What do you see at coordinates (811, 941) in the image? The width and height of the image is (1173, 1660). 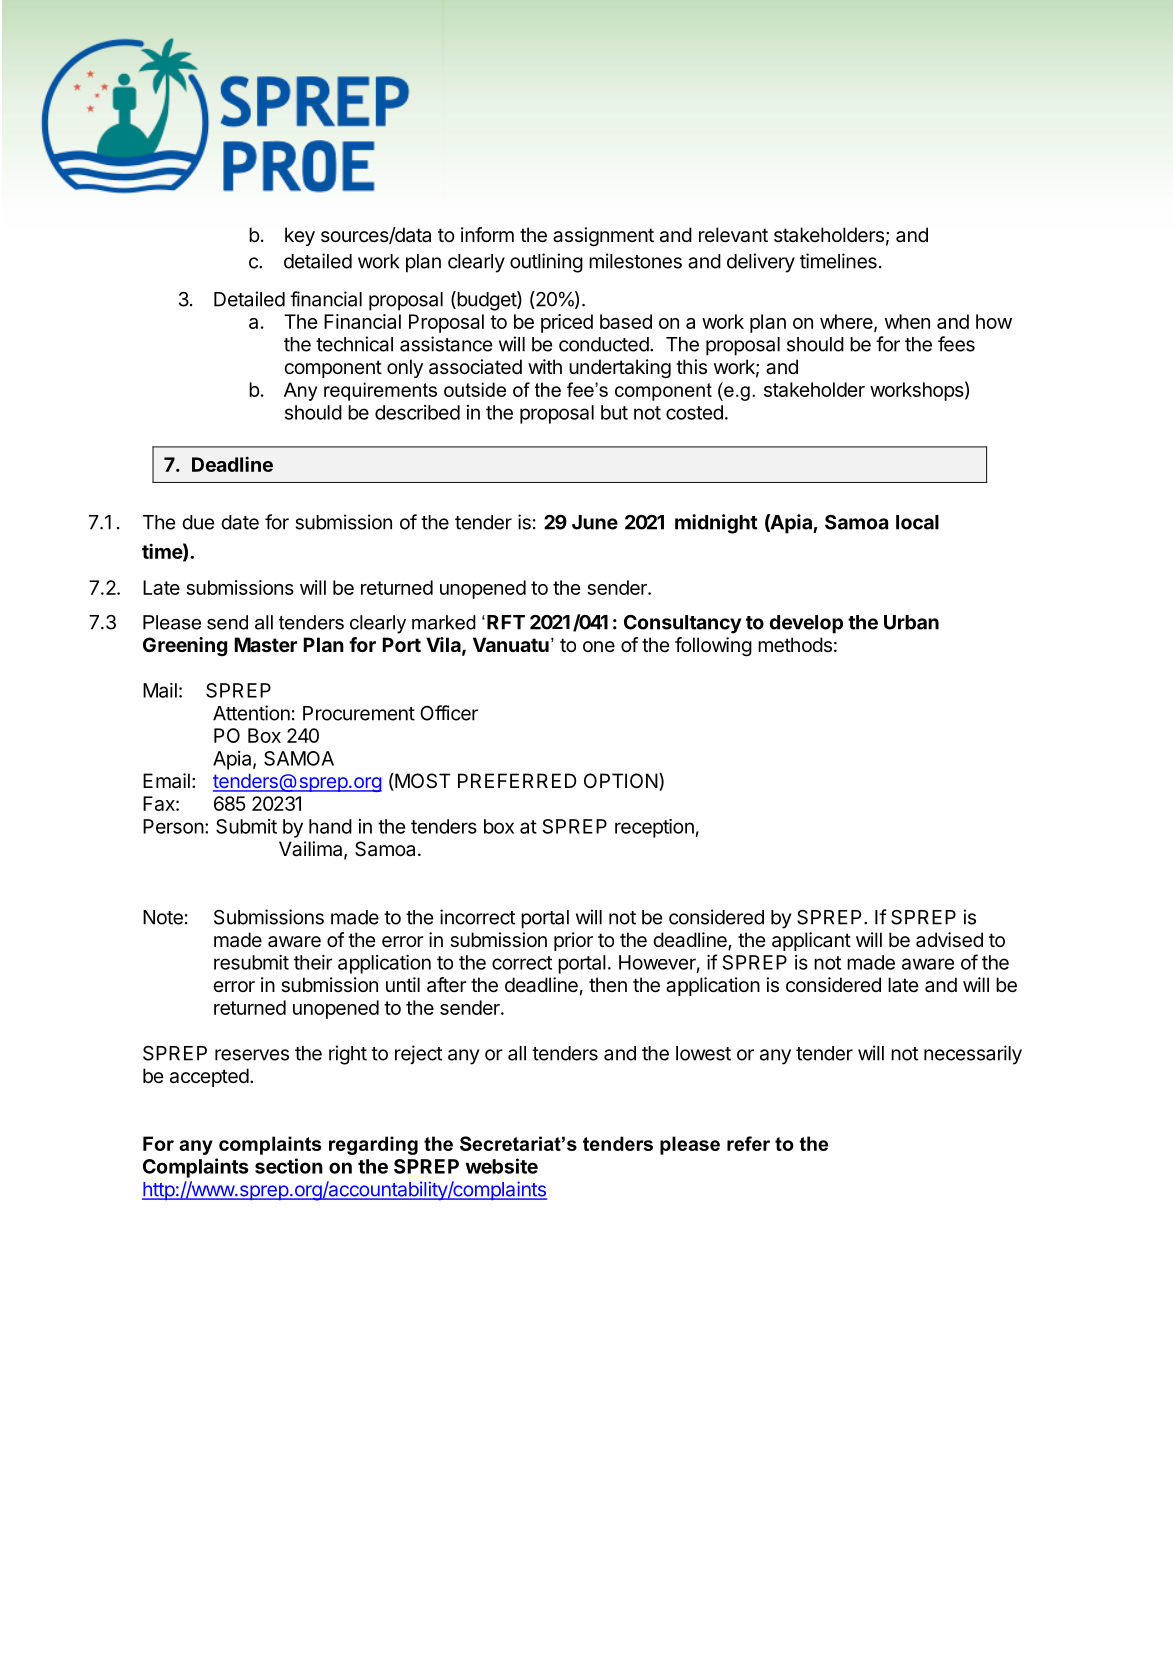 I see `applicant` at bounding box center [811, 941].
